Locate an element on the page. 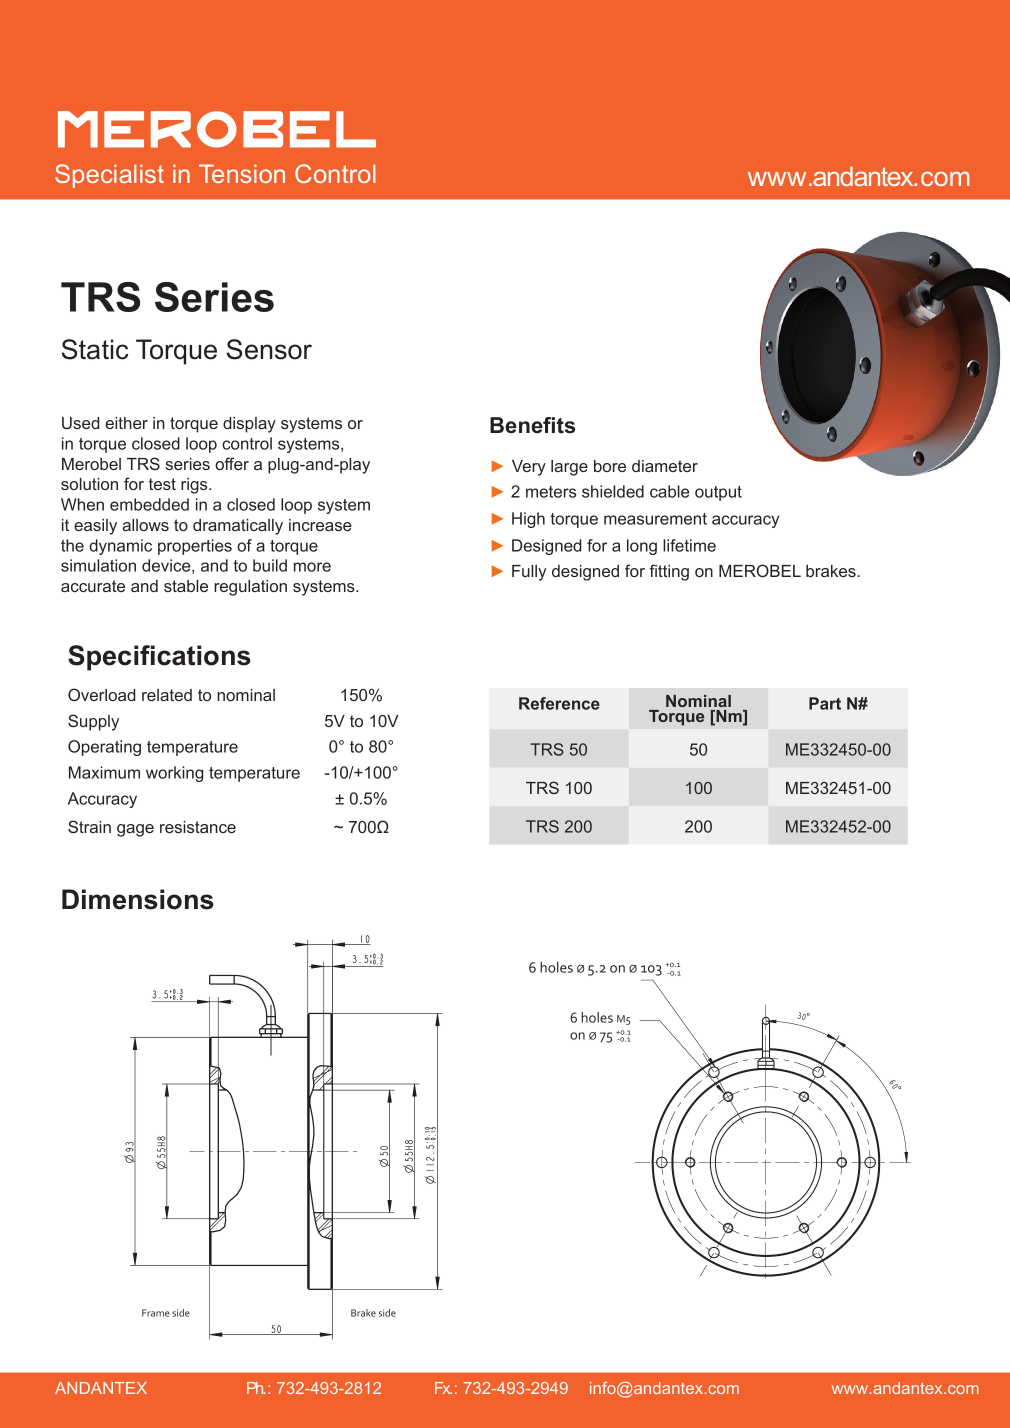 The width and height of the document is (1010, 1428). Reference is located at coordinates (559, 703).
